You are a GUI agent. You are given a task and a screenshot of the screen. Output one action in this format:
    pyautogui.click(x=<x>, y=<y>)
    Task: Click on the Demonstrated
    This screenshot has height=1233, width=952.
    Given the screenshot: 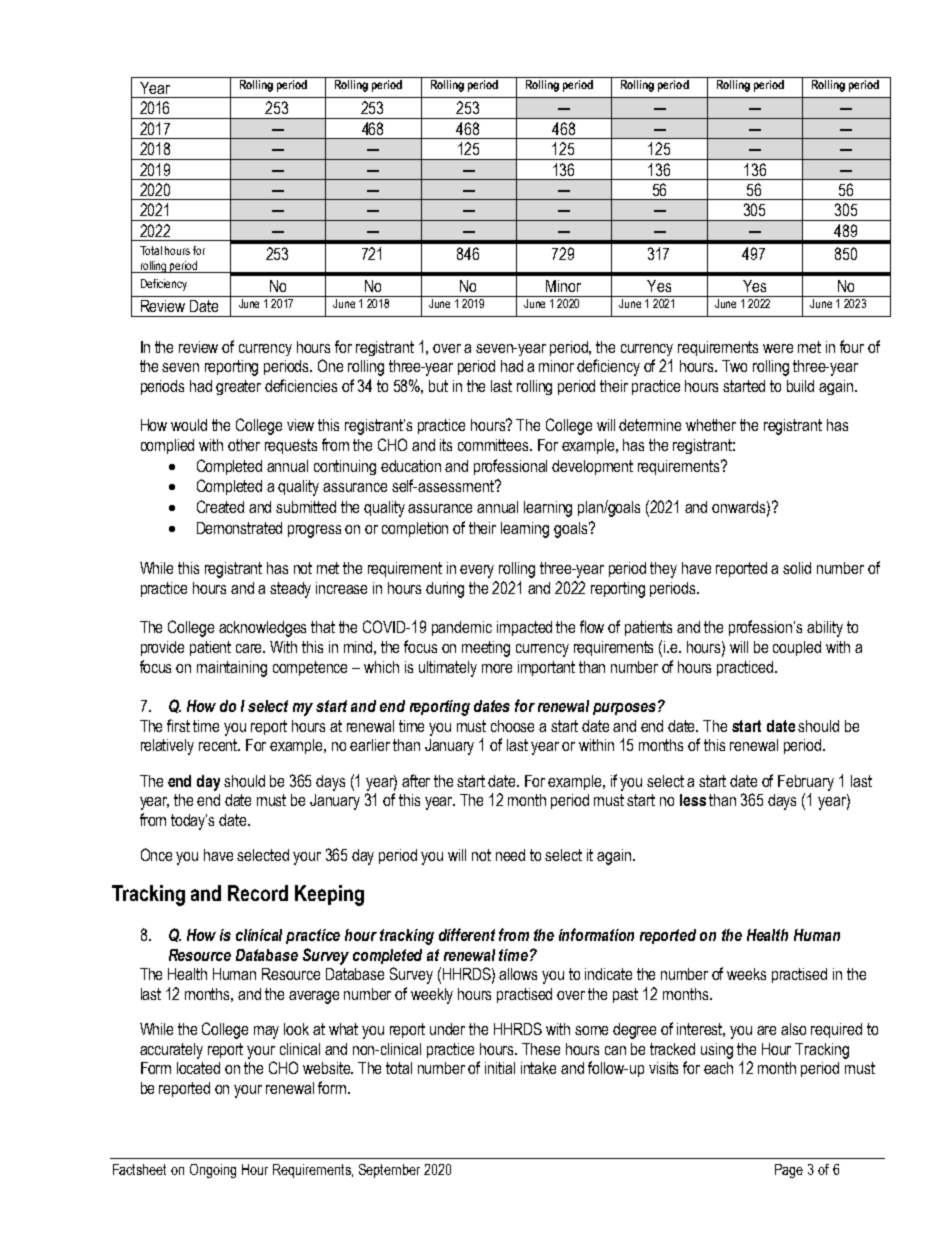 What is the action you would take?
    pyautogui.click(x=239, y=528)
